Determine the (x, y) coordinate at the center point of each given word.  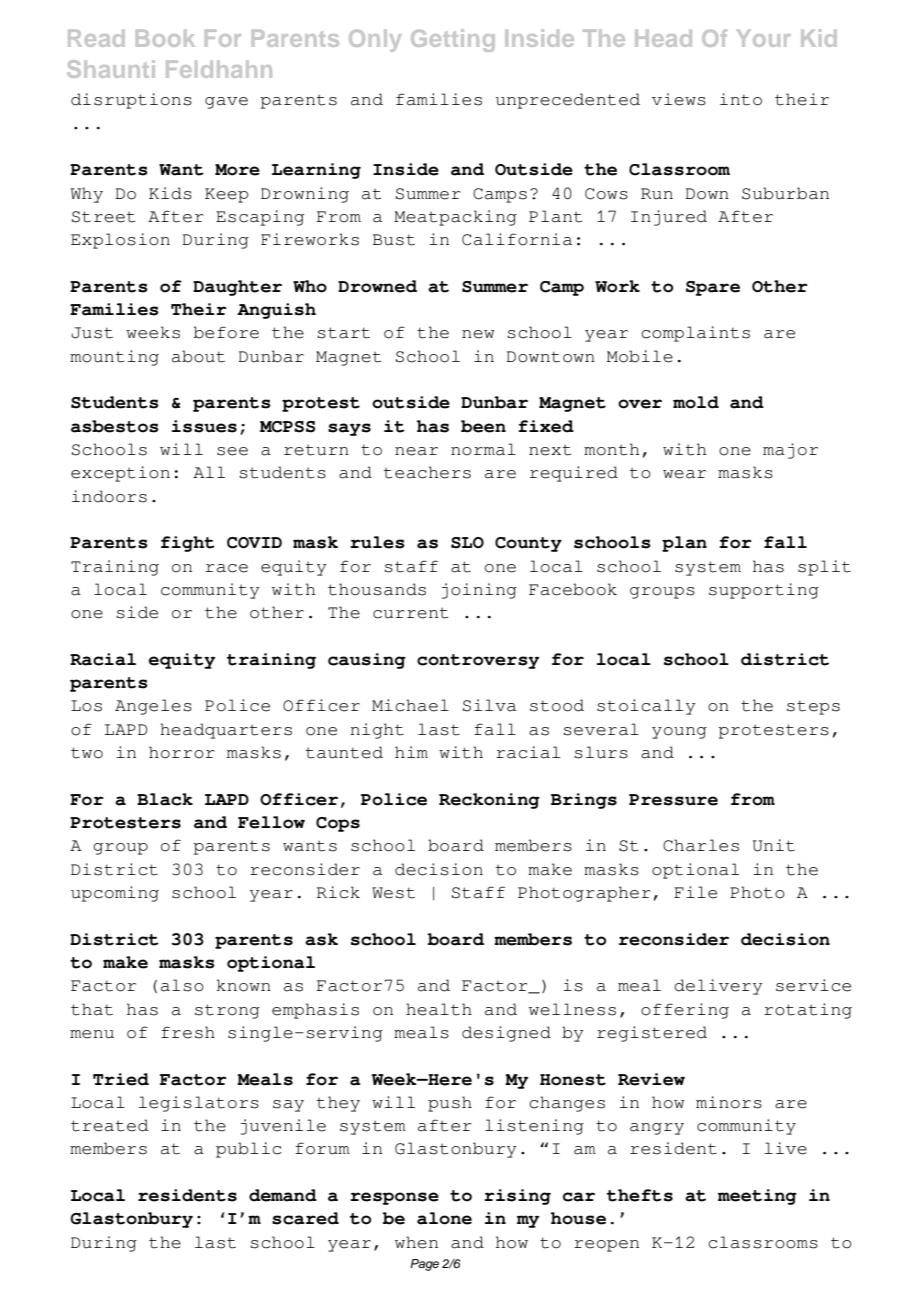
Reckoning (489, 801)
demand (283, 1195)
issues (204, 426)
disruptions (131, 101)
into (741, 99)
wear (684, 474)
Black (165, 799)
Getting (453, 40)
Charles (701, 845)
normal (483, 449)
